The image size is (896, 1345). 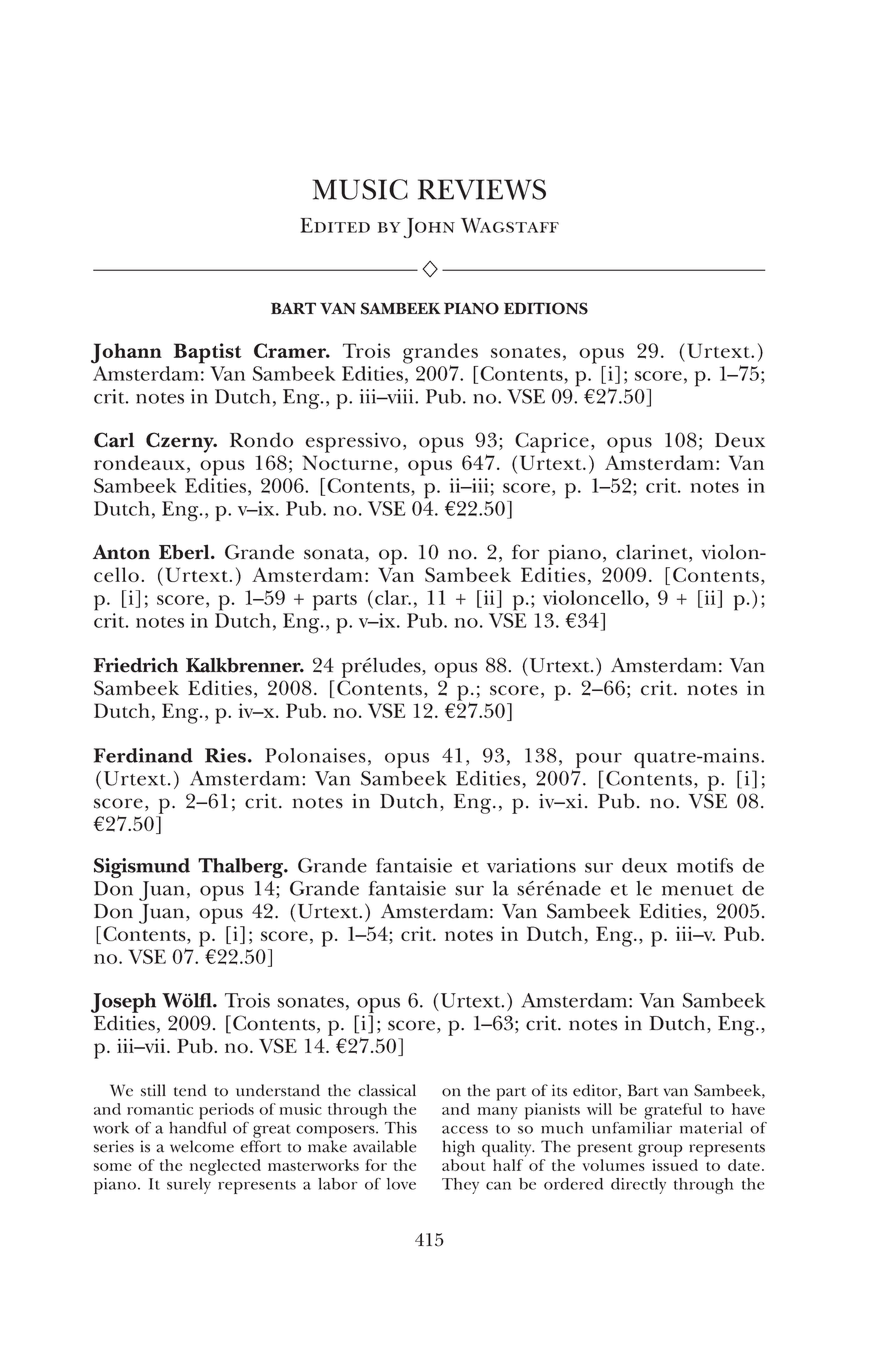 What do you see at coordinates (546, 308) in the image?
I see `EDITIONS` at bounding box center [546, 308].
